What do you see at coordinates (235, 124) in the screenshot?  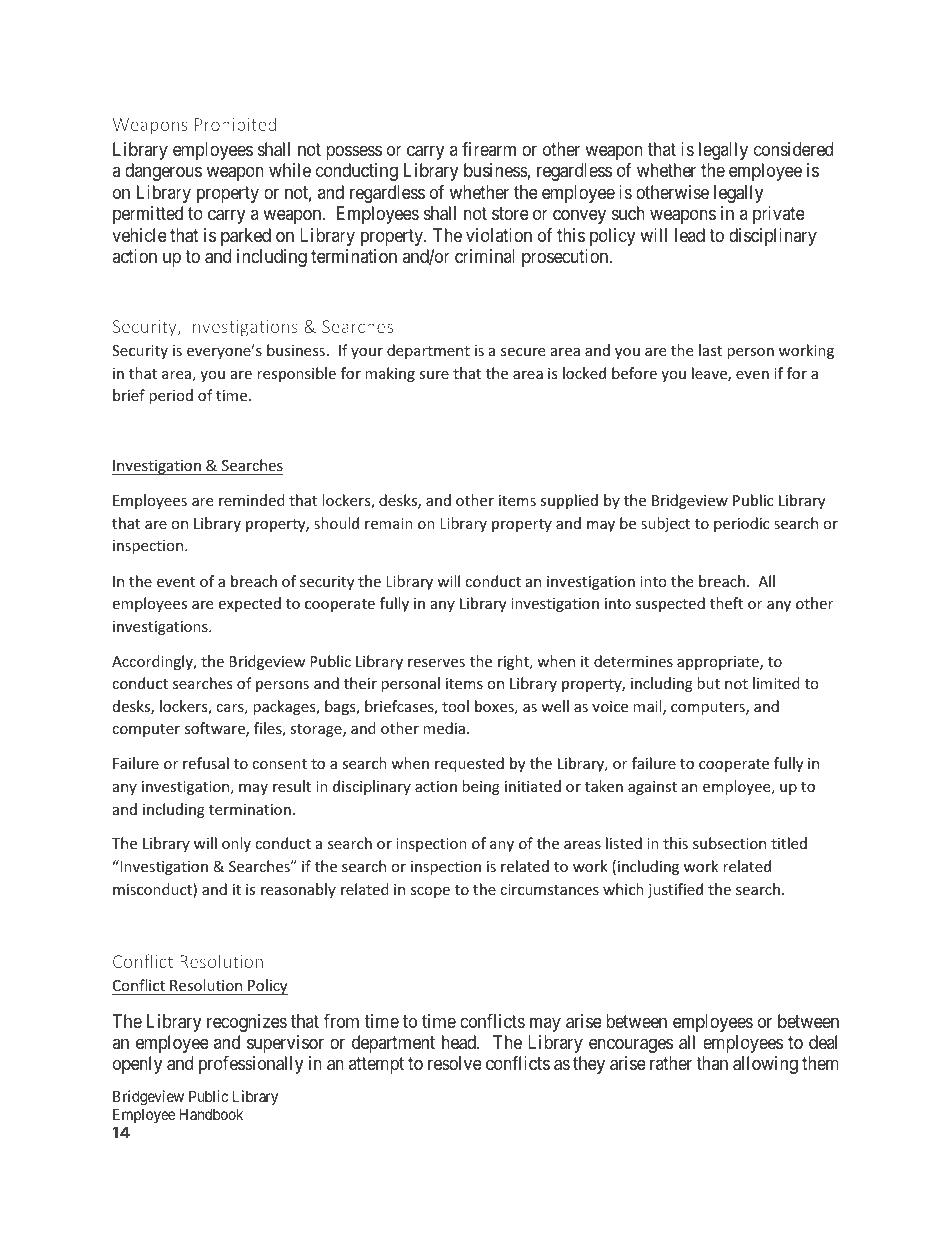 I see `Prohibited` at bounding box center [235, 124].
